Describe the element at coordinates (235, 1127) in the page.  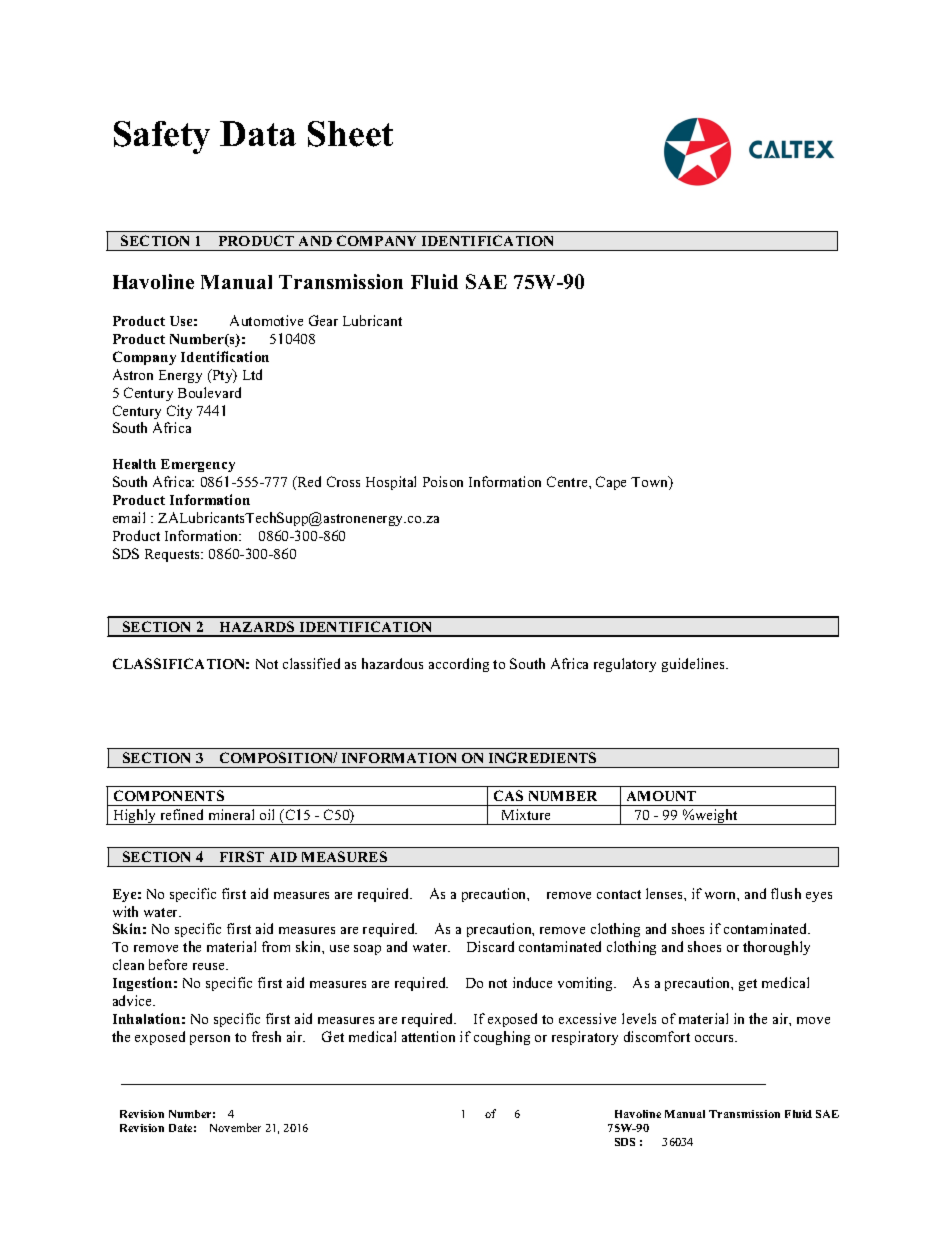
I see `November` at that location.
